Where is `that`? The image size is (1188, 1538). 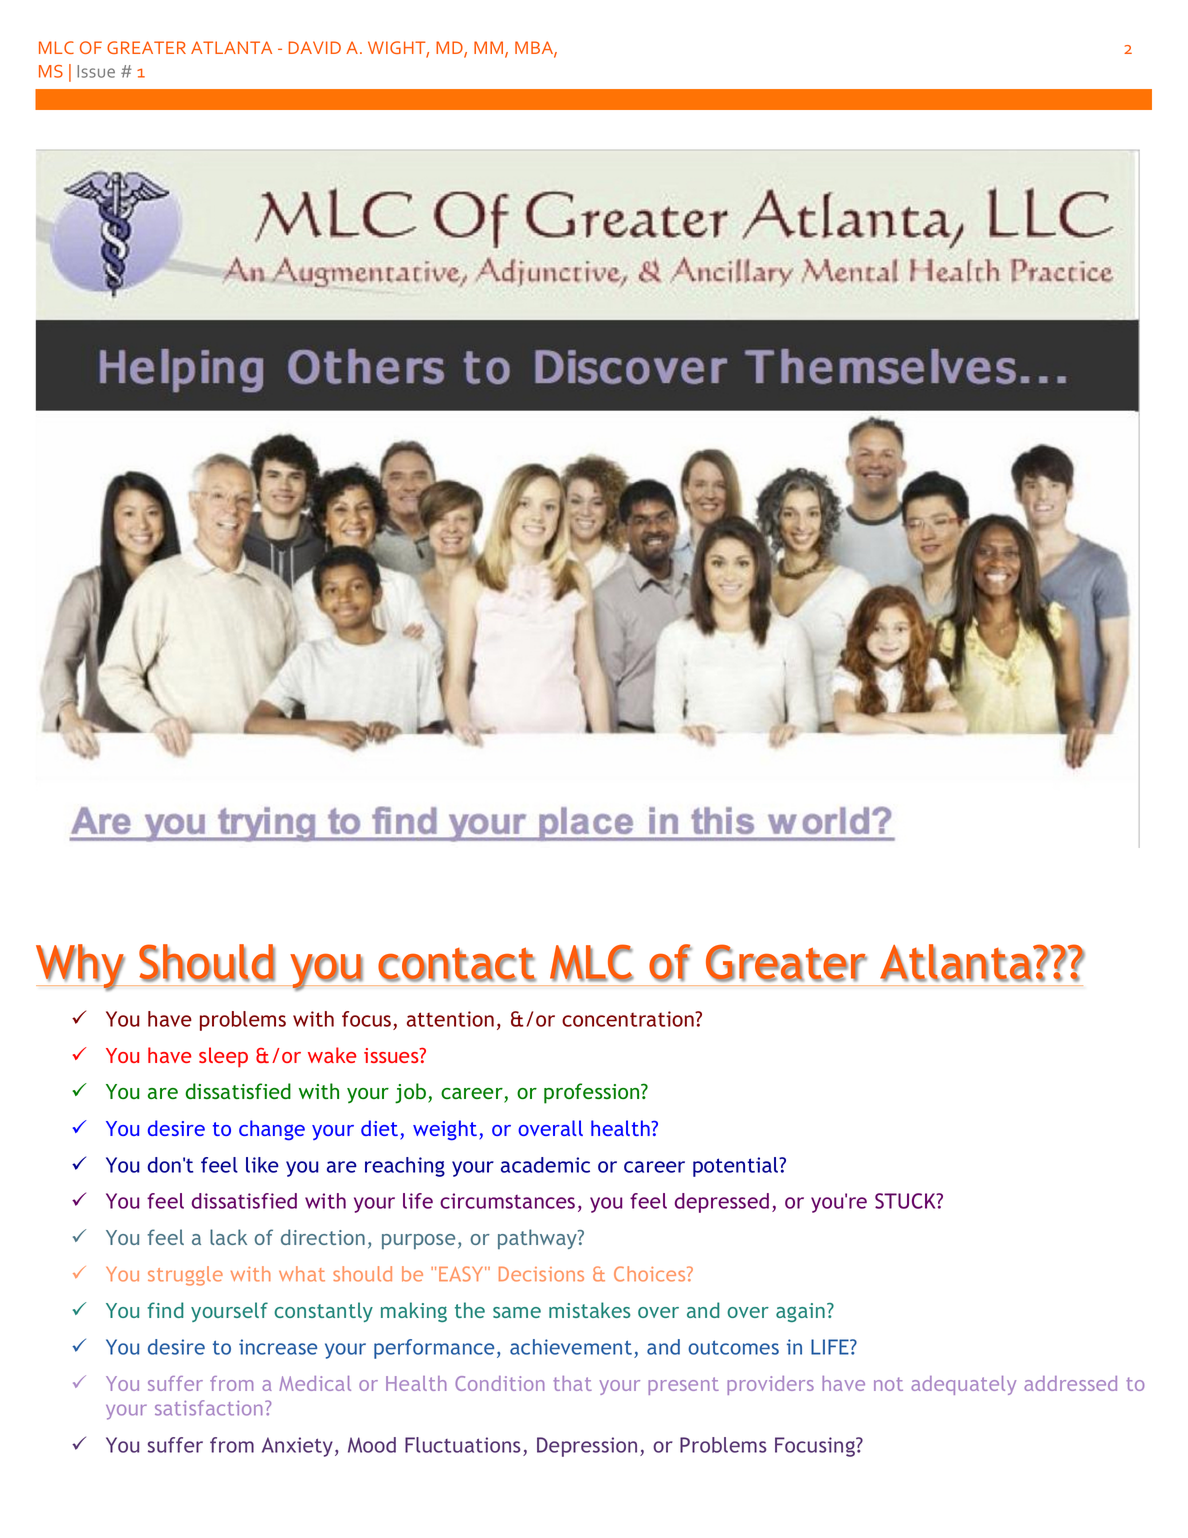
that is located at coordinates (572, 1383).
